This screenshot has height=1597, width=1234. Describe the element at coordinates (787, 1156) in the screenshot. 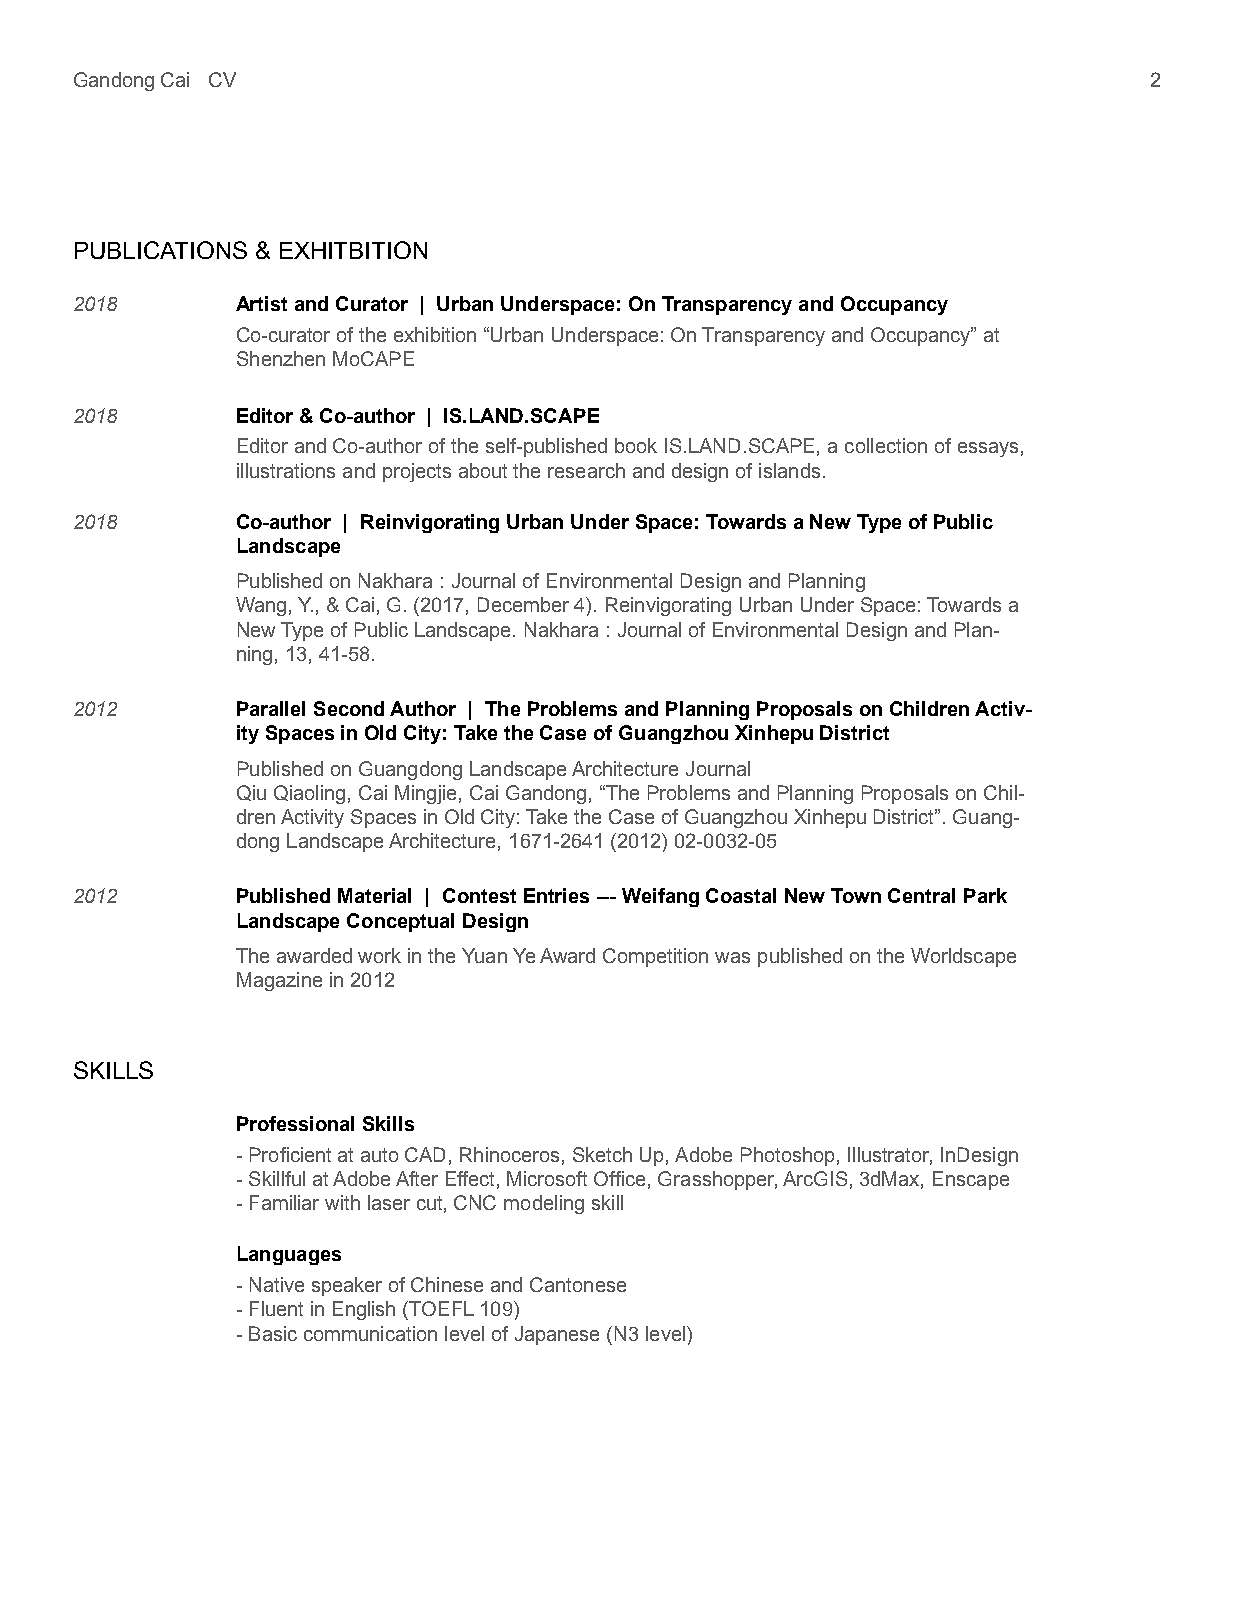

I see `Photoshop` at that location.
